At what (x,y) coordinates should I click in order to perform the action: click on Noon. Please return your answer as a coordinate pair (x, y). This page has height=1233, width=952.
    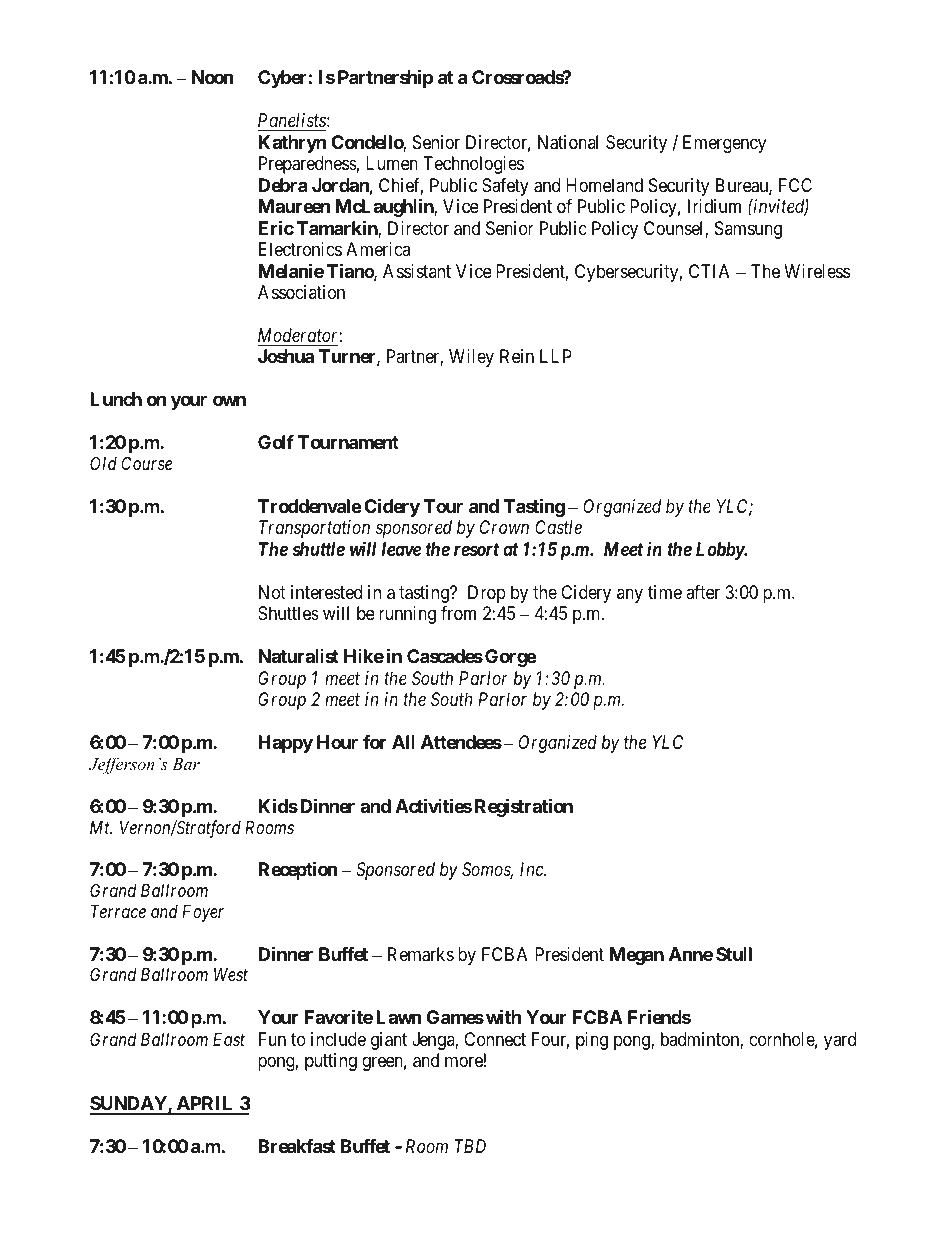
    Looking at the image, I should click on (213, 77).
